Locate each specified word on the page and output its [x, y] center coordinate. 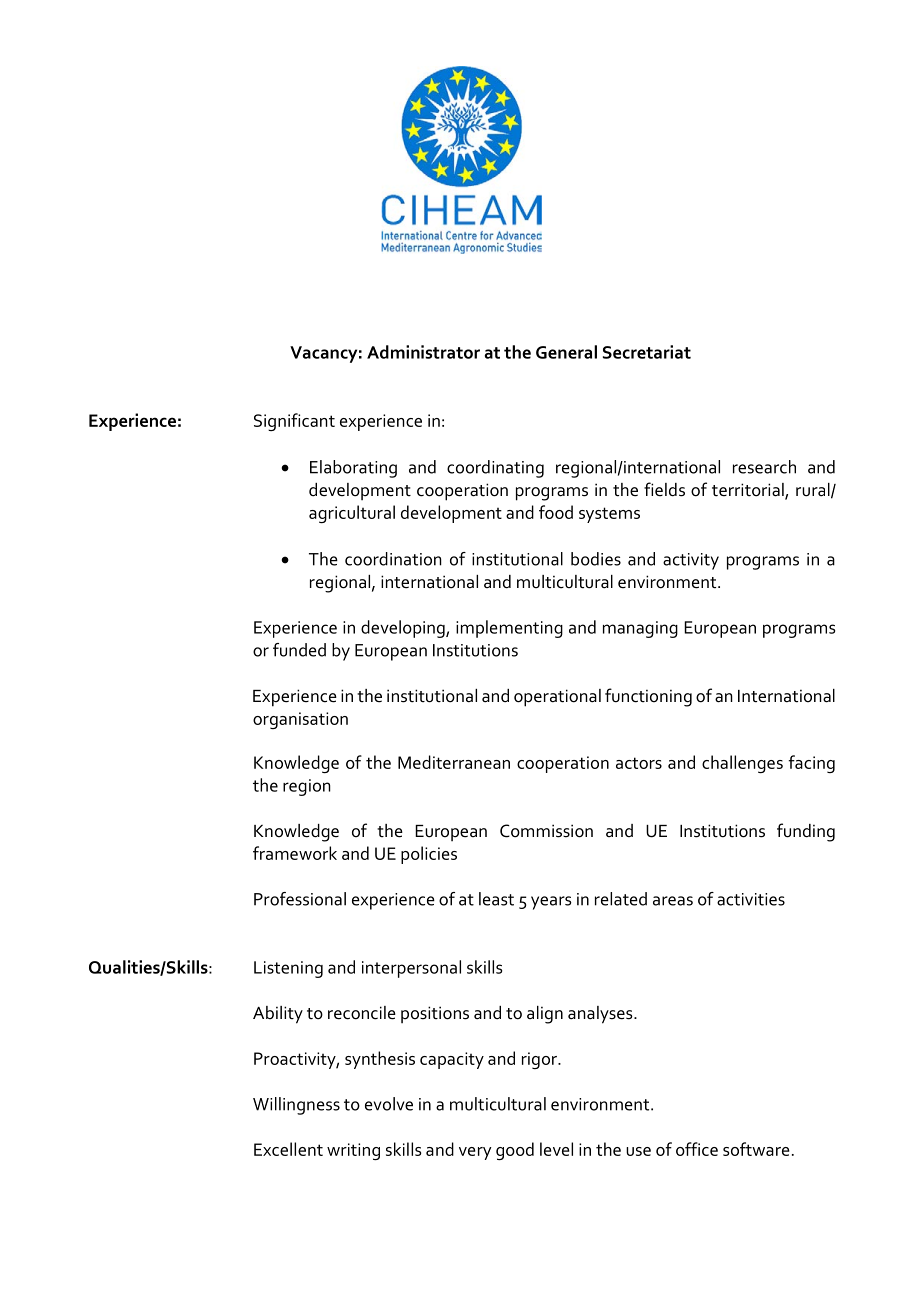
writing [353, 1151]
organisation [300, 720]
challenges [742, 764]
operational [557, 698]
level [556, 1149]
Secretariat [647, 352]
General [566, 352]
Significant [294, 422]
